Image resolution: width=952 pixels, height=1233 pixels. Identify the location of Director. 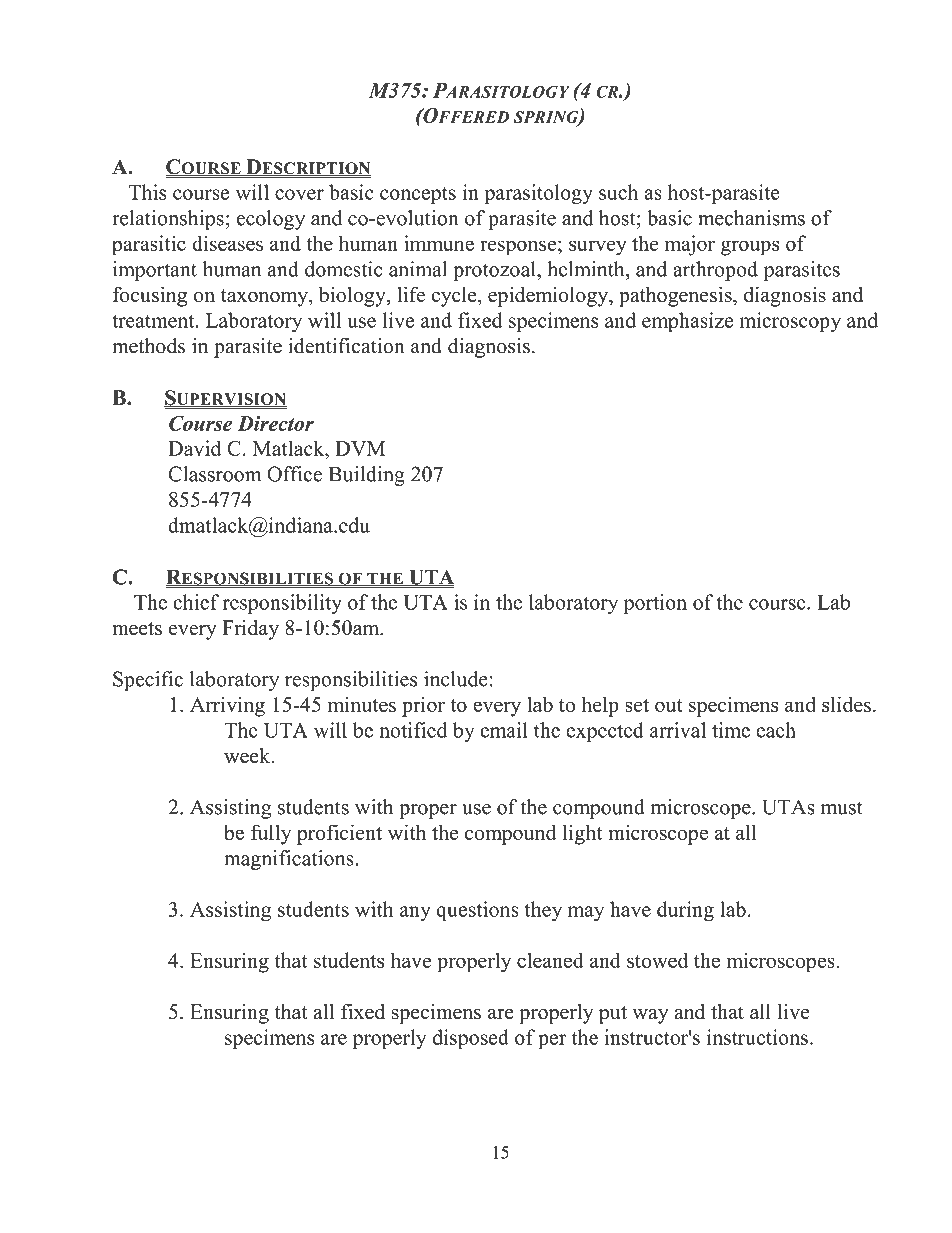
(275, 423).
